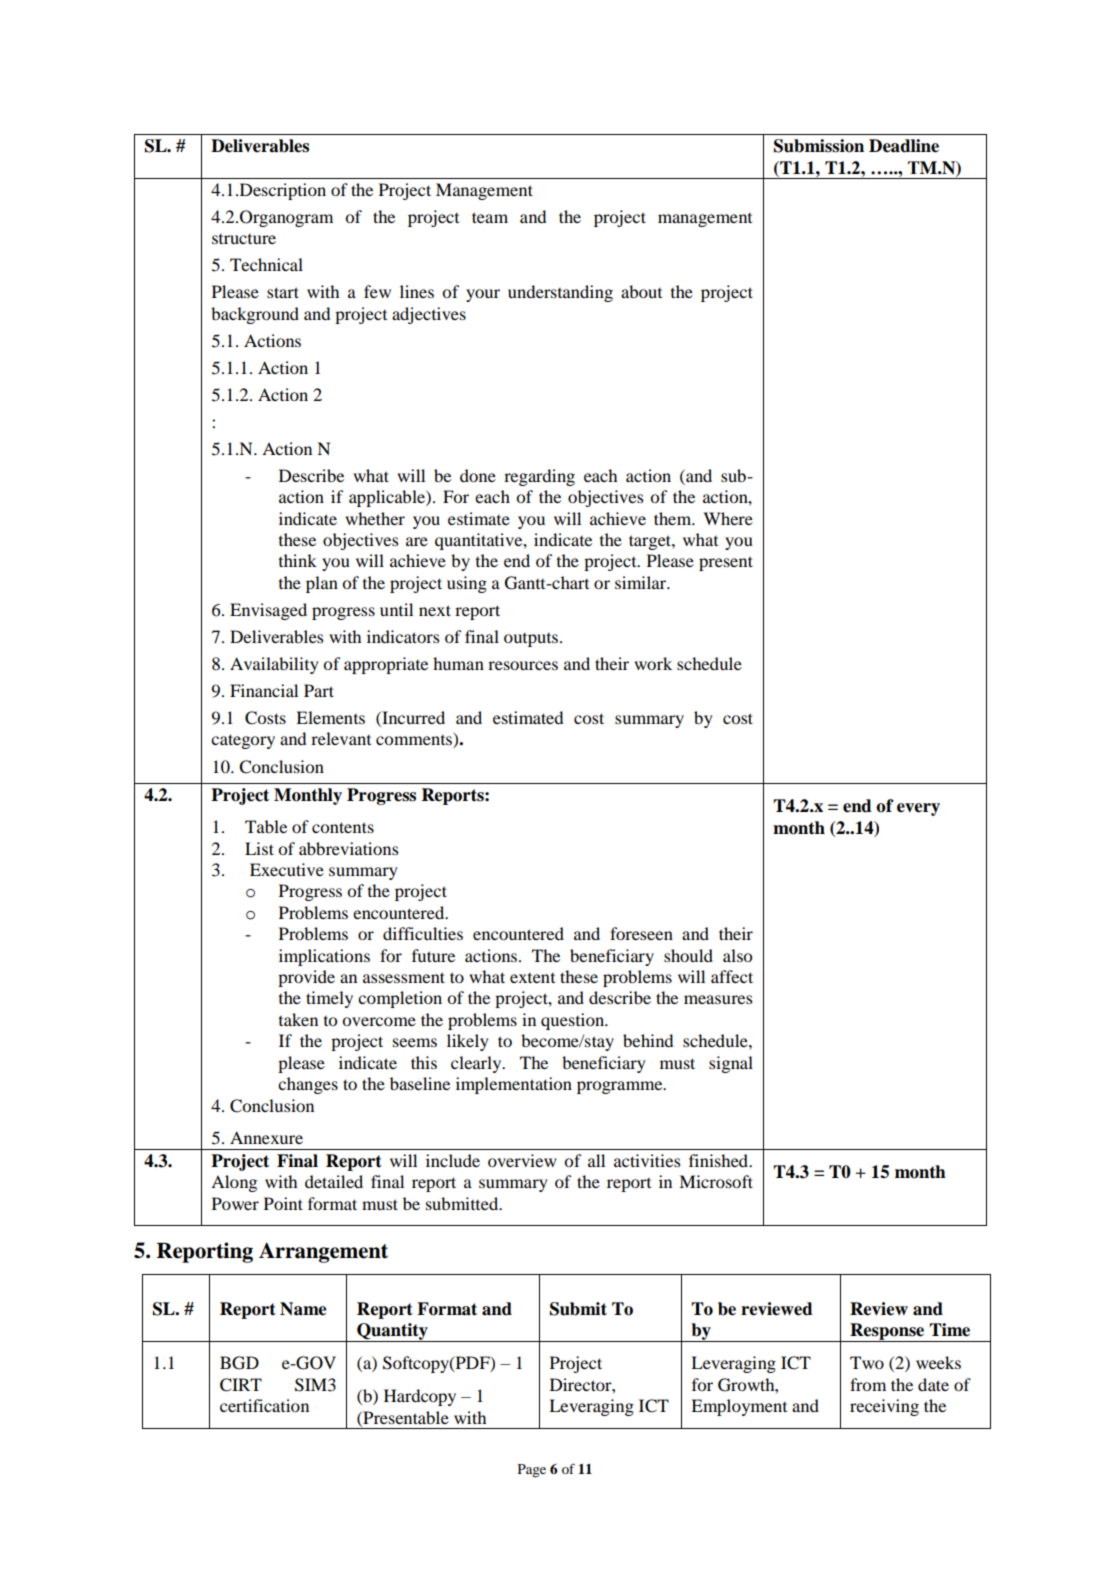 The width and height of the screenshot is (1110, 1569). Describe the element at coordinates (819, 146) in the screenshot. I see `Submission` at that location.
